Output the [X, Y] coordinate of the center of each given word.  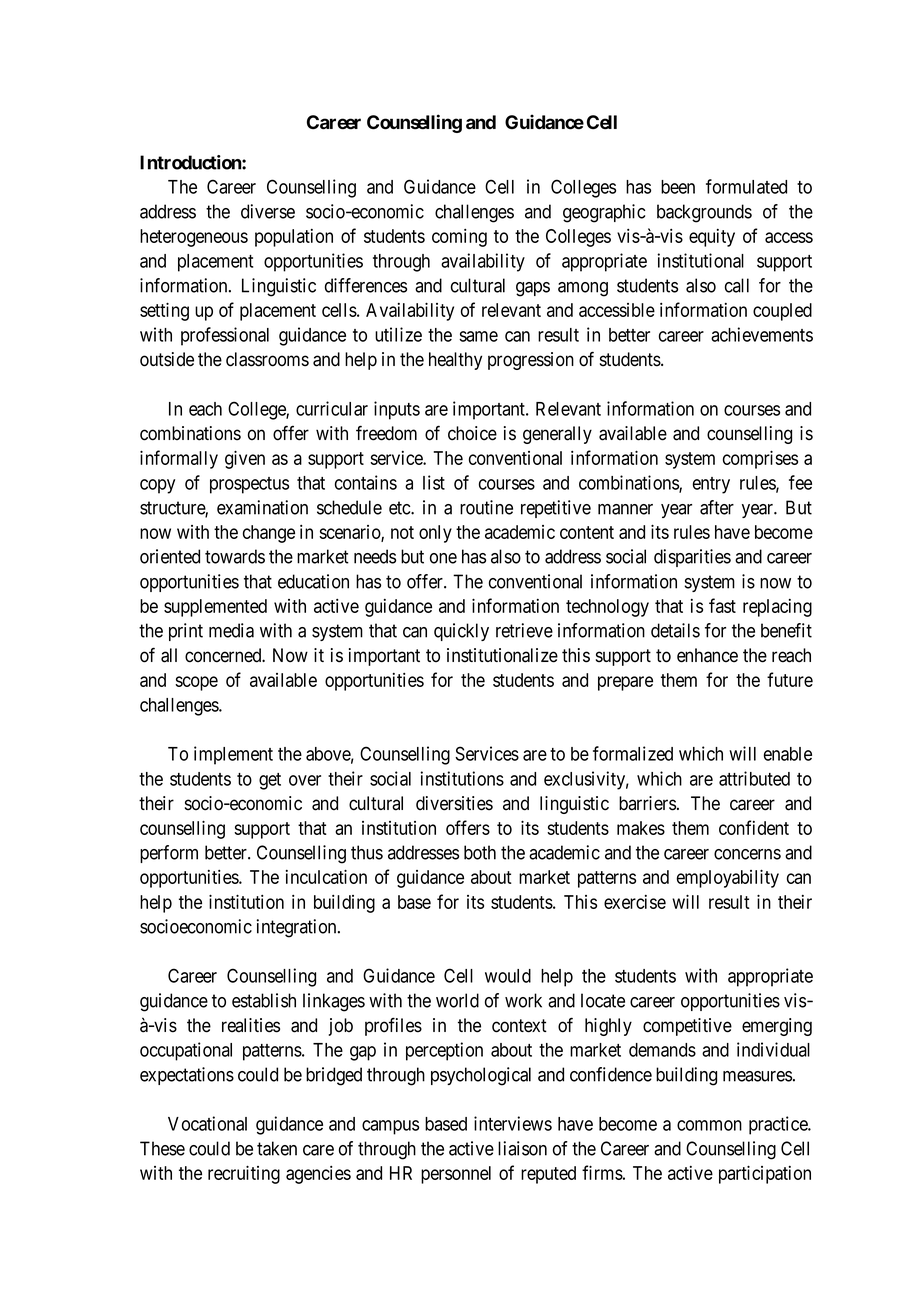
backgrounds [704, 213]
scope [196, 683]
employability [728, 878]
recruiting [244, 1174]
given [245, 459]
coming [459, 238]
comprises [760, 459]
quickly [461, 632]
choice [472, 433]
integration [298, 928]
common [709, 1125]
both [480, 852]
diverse [268, 211]
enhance [707, 655]
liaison [522, 1148]
